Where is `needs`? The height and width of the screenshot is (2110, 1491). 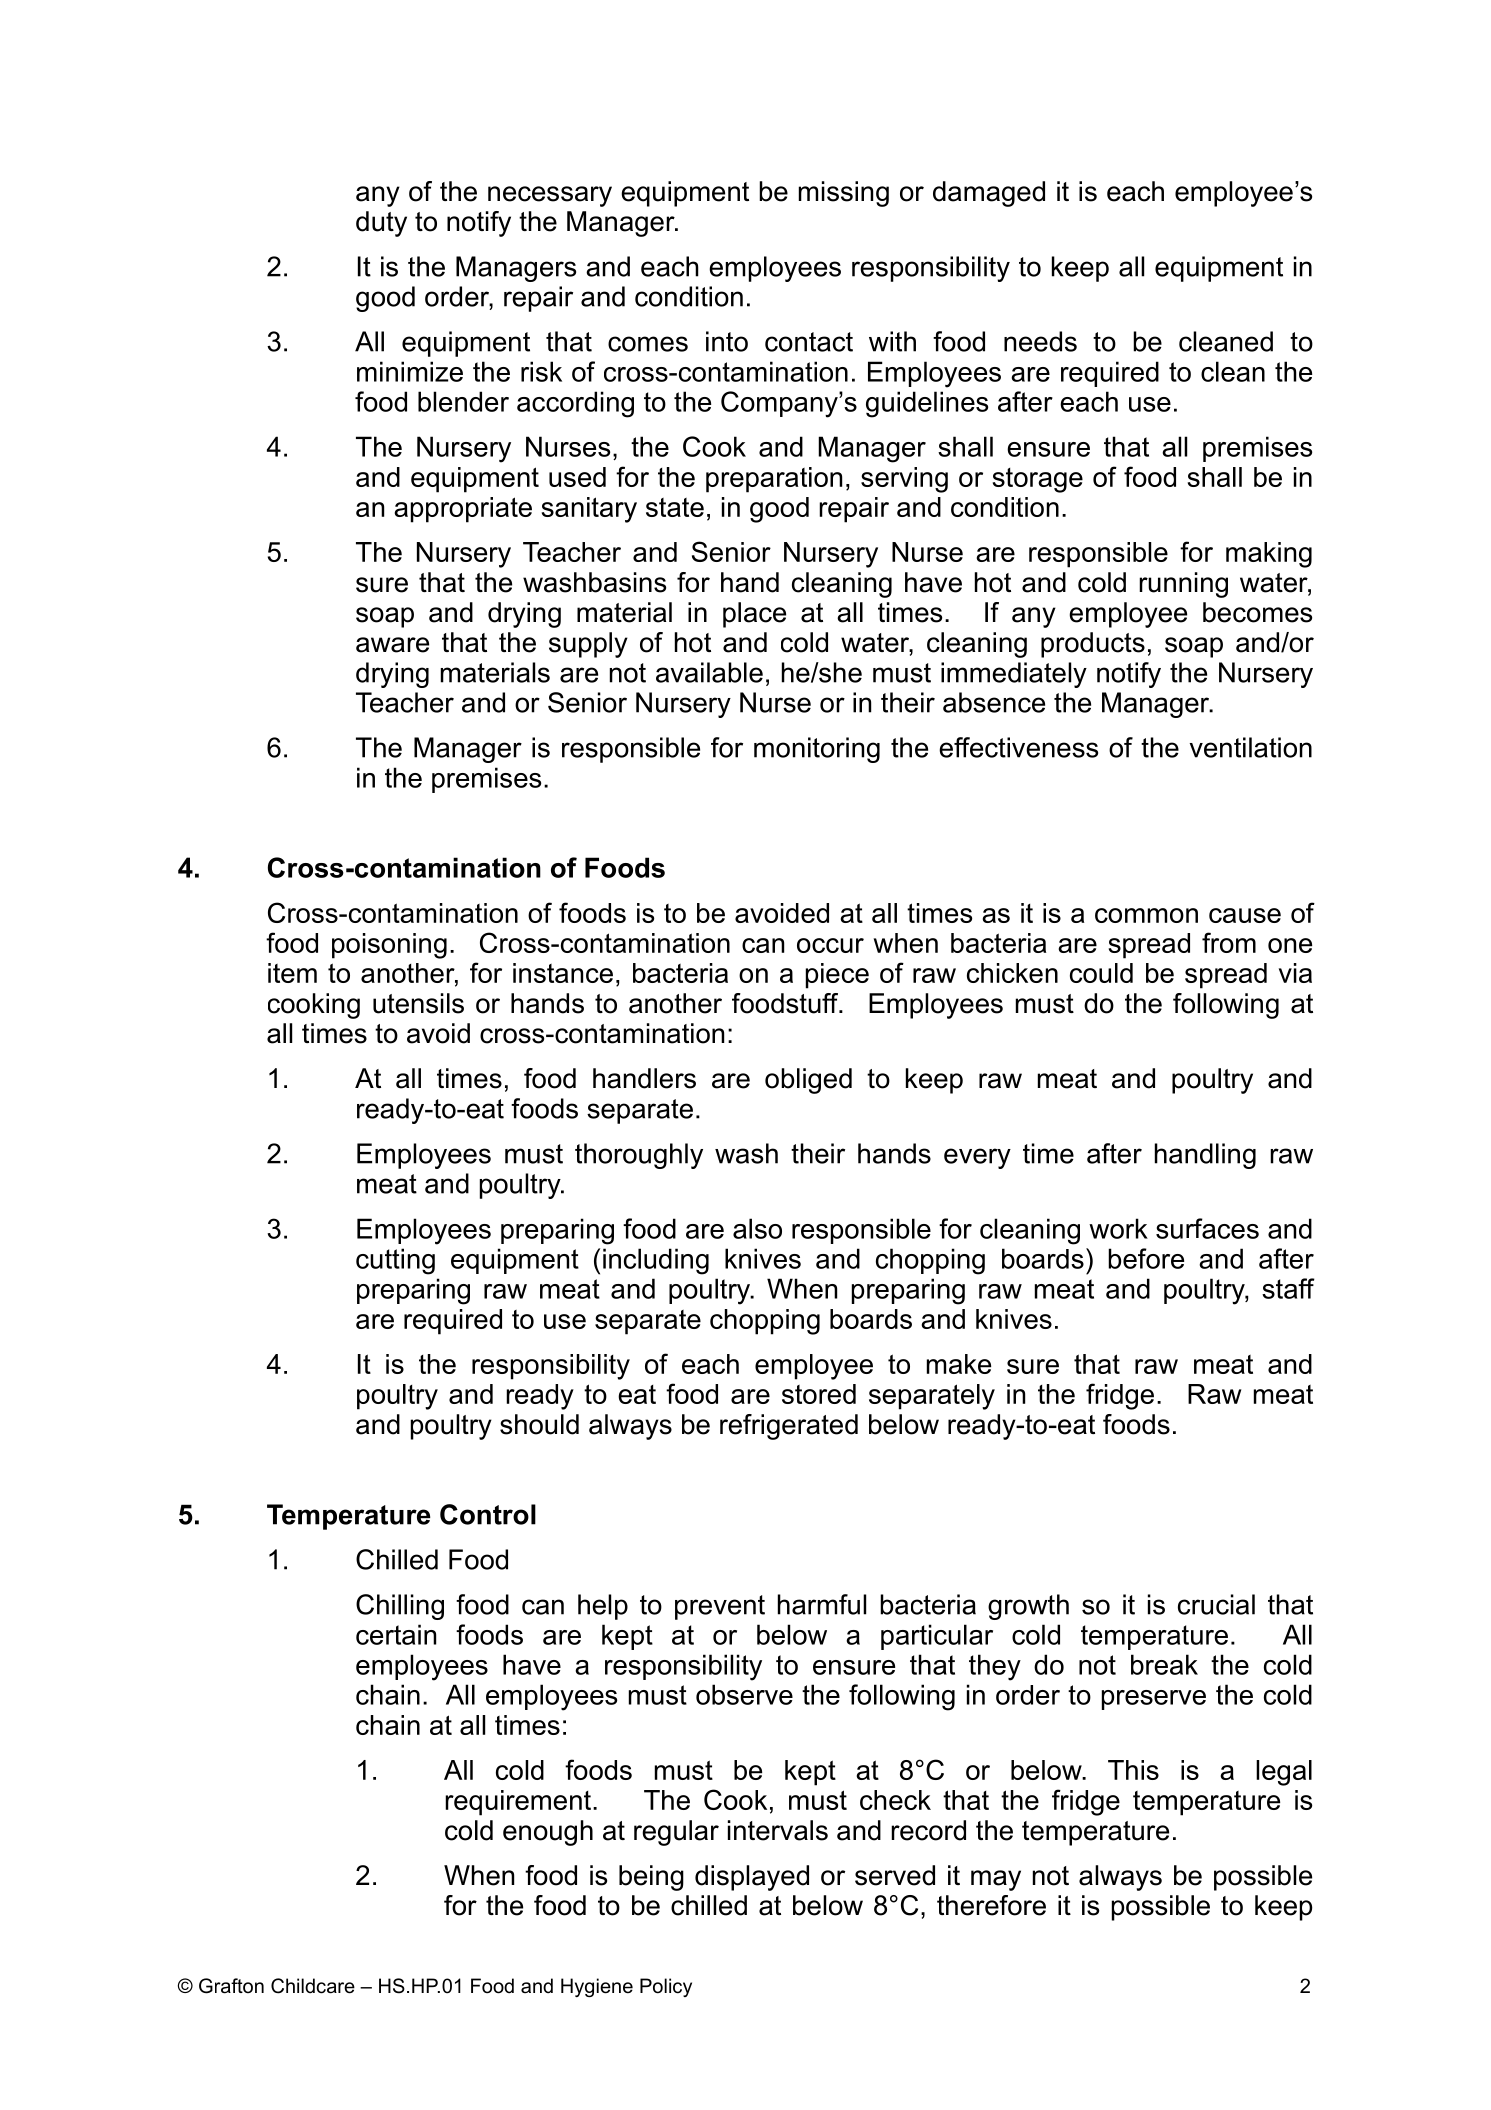
needs is located at coordinates (1040, 341).
